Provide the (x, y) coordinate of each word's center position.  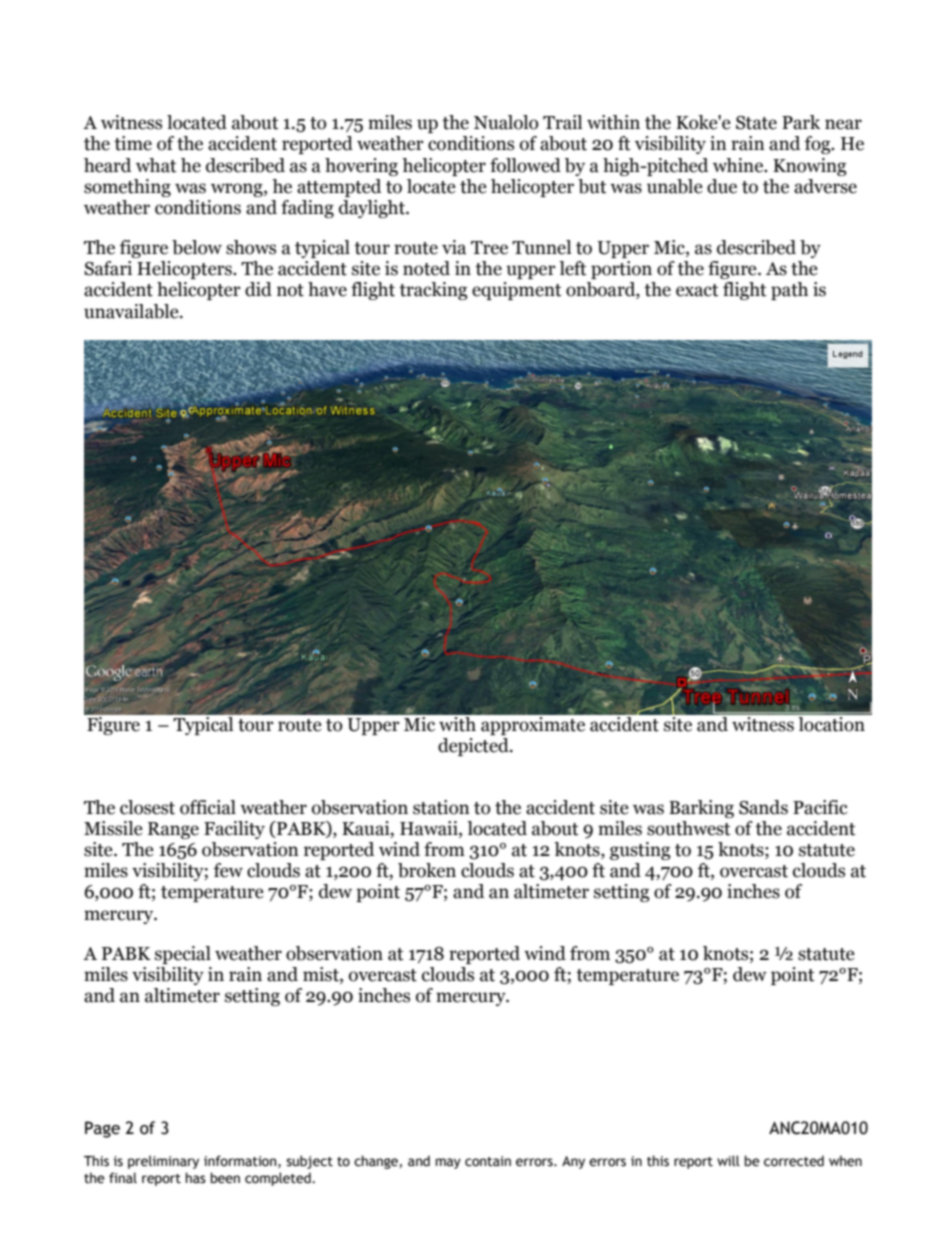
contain (488, 1161)
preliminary (163, 1162)
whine (739, 165)
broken (427, 870)
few (228, 870)
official (208, 807)
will (728, 1160)
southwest (689, 828)
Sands (763, 807)
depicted (474, 747)
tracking (433, 291)
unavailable (132, 311)
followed (525, 165)
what (156, 165)
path (789, 291)
